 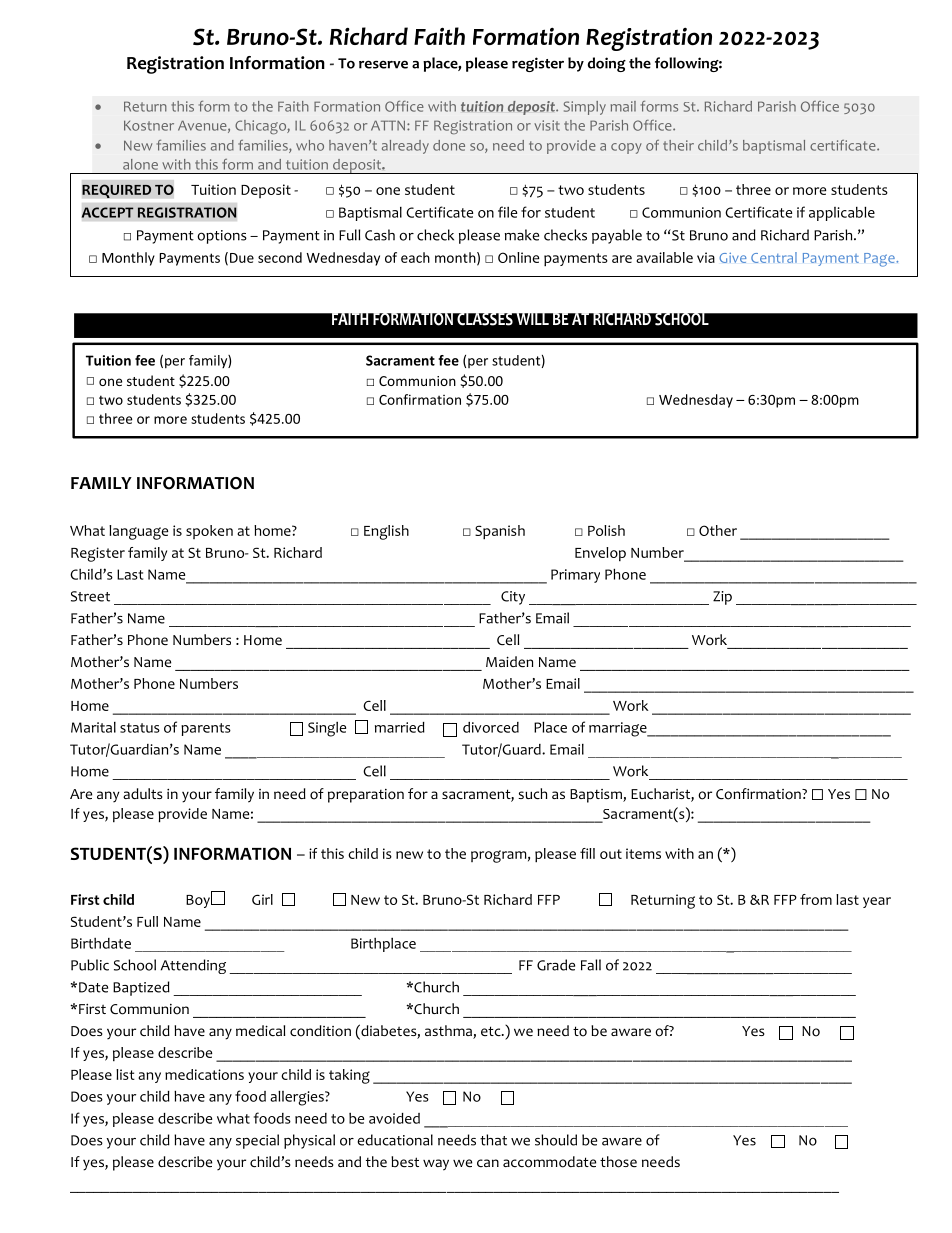 I want to click on alone, so click(x=140, y=164).
